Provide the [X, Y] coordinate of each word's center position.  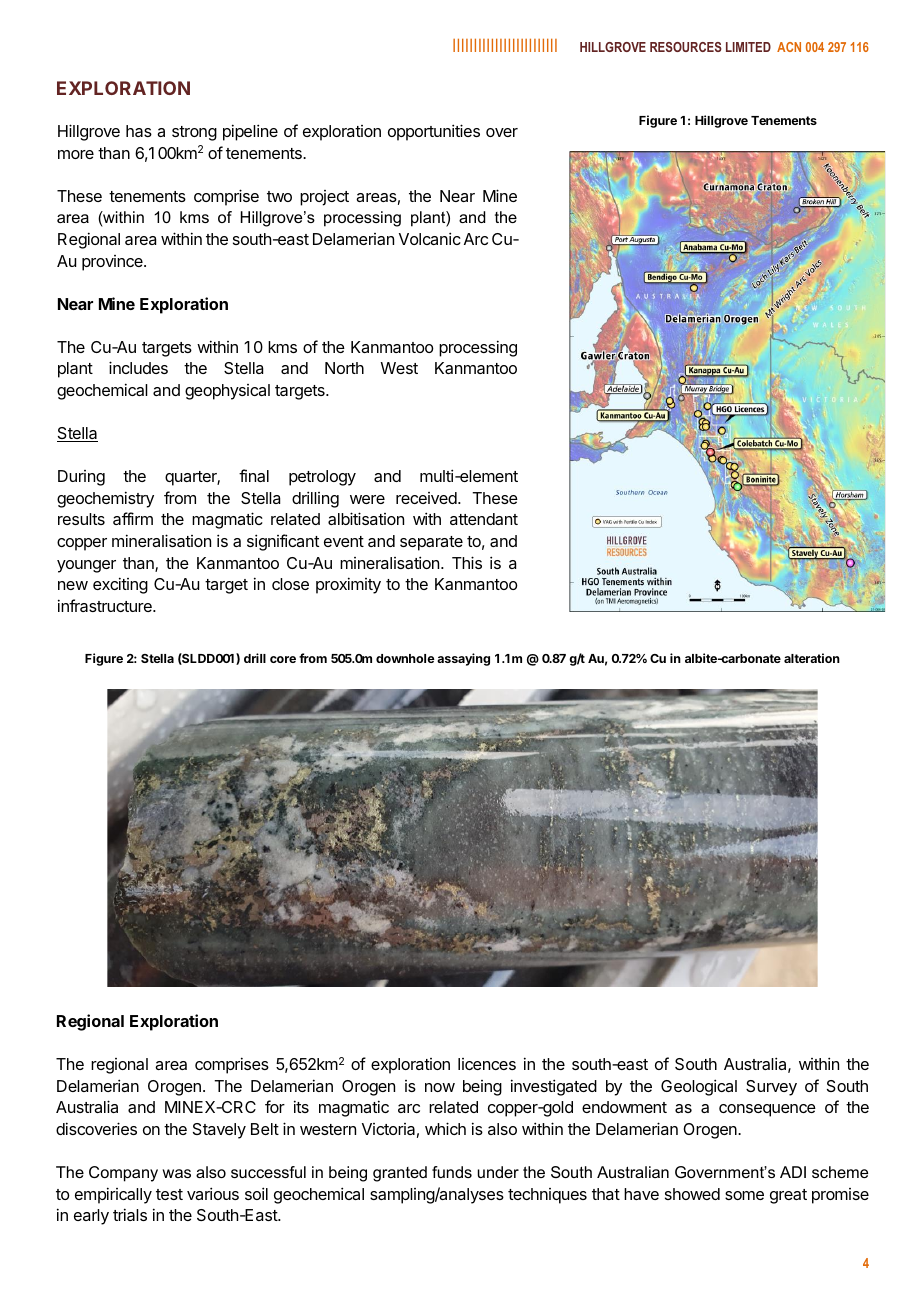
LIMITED [748, 47]
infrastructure [106, 605]
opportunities [434, 132]
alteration [812, 658]
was [177, 1173]
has [139, 131]
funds [452, 1172]
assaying [463, 659]
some [744, 1195]
